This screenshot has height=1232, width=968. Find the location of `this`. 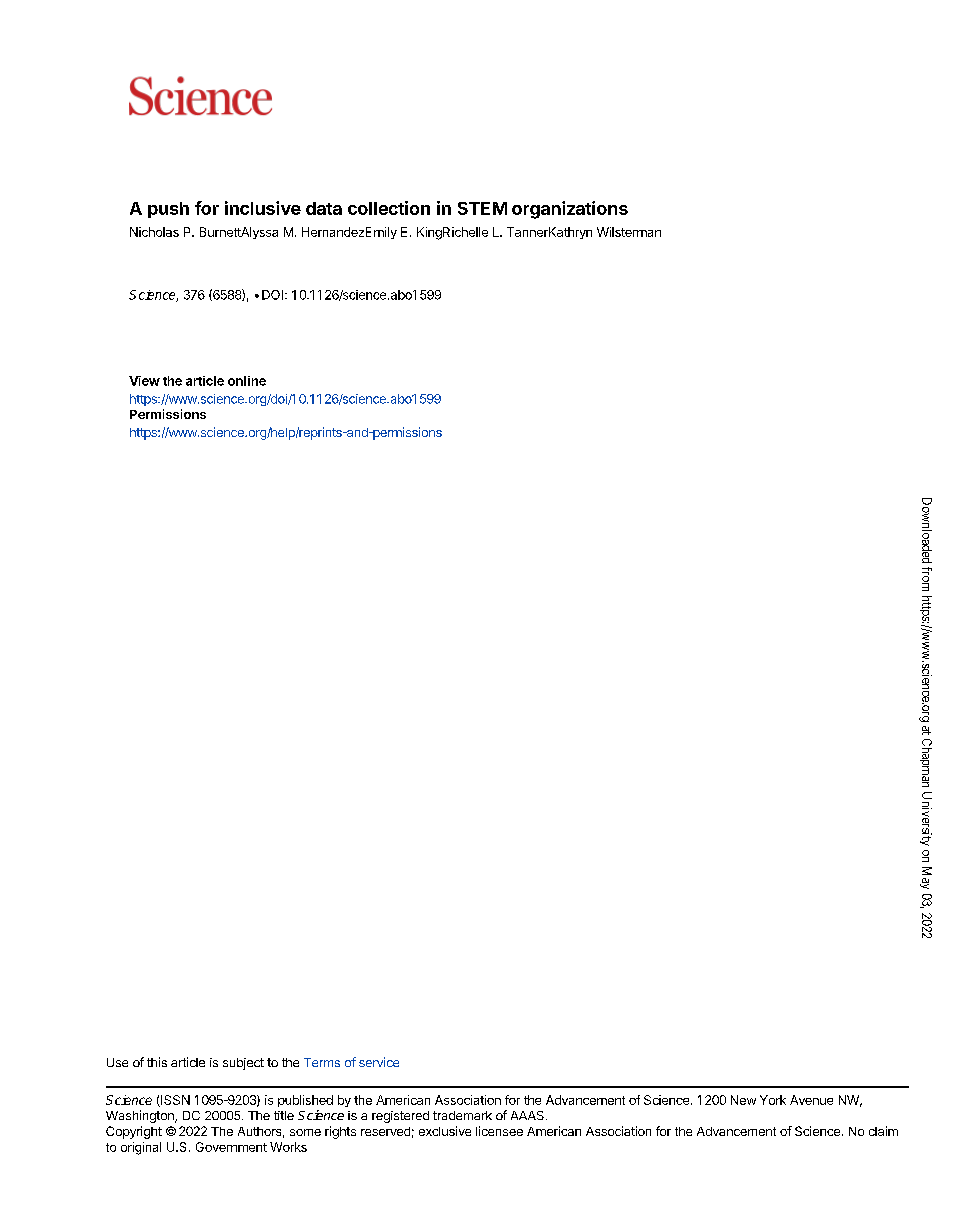

this is located at coordinates (157, 1062).
